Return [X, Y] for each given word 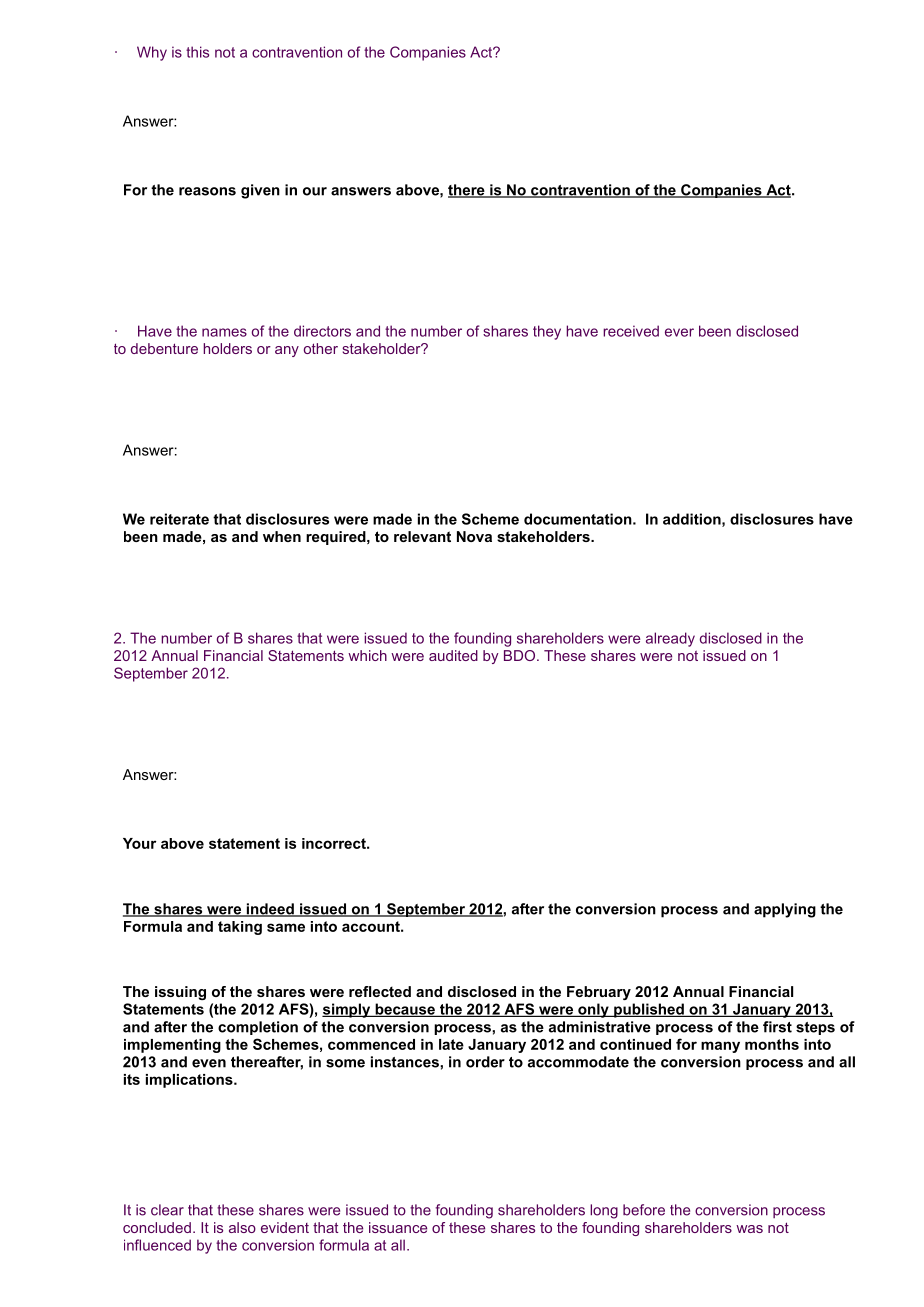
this [197, 52]
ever [679, 332]
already [670, 639]
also [242, 1227]
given [260, 191]
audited [453, 655]
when [282, 536]
